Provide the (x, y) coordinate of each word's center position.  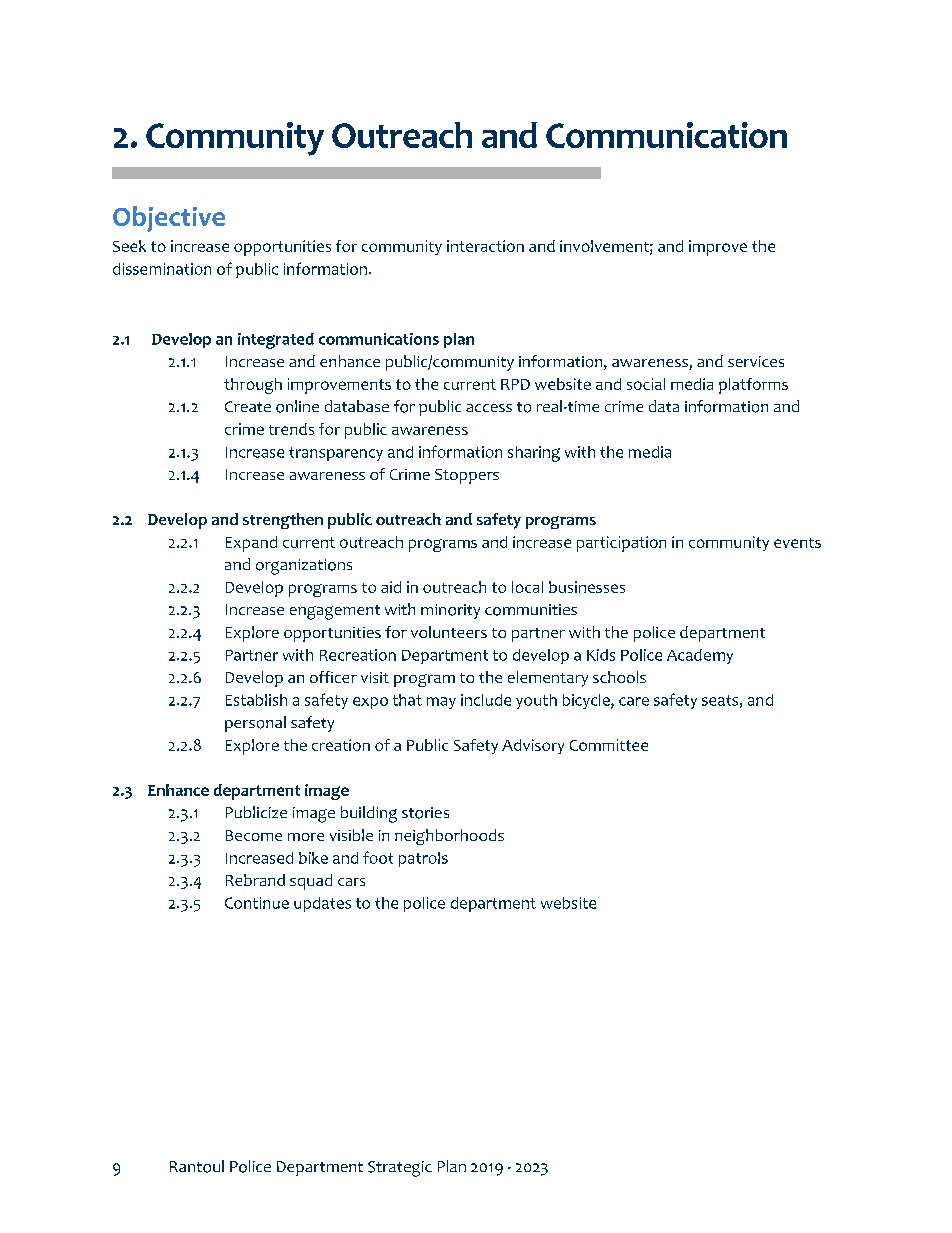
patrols (423, 859)
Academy (700, 656)
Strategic (400, 1169)
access (489, 408)
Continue (257, 903)
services (756, 361)
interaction (485, 246)
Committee (609, 745)
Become (254, 835)
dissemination (162, 269)
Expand (251, 544)
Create (248, 406)
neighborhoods (449, 837)
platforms (753, 386)
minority (450, 611)
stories (425, 813)
